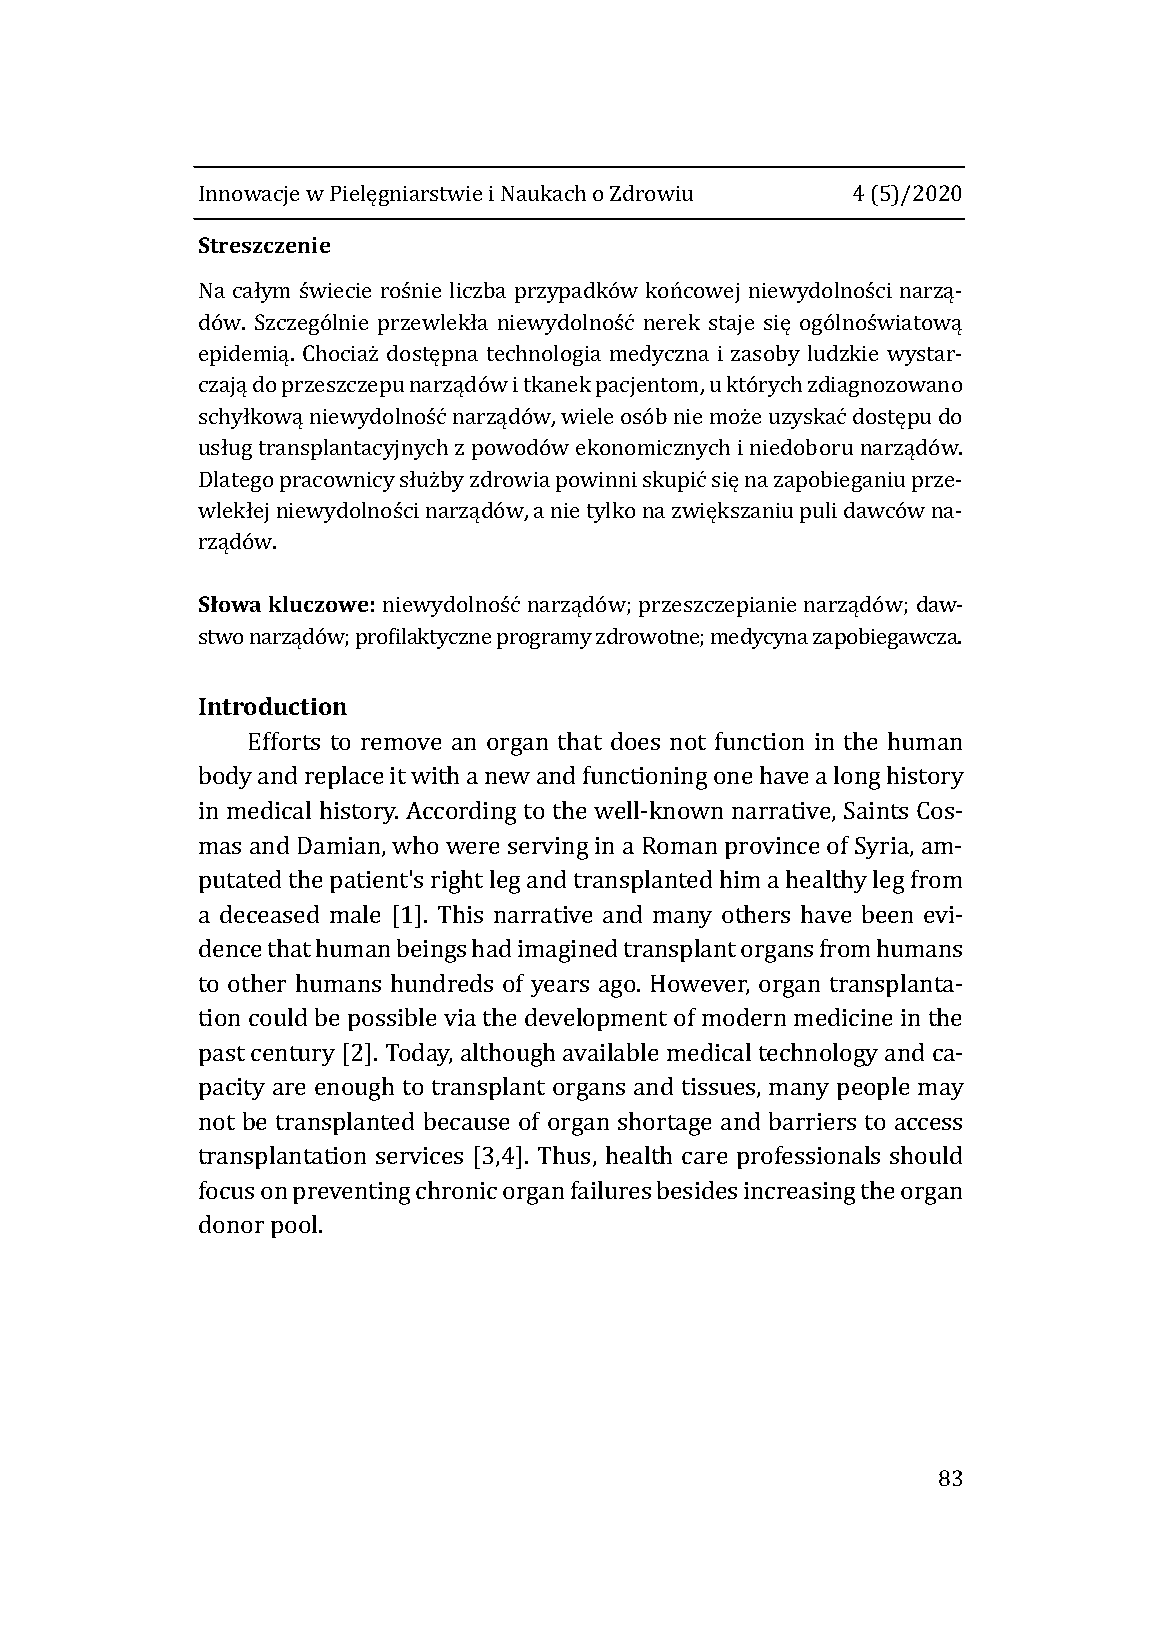  Describe the element at coordinates (548, 848) in the screenshot. I see `serving` at that location.
